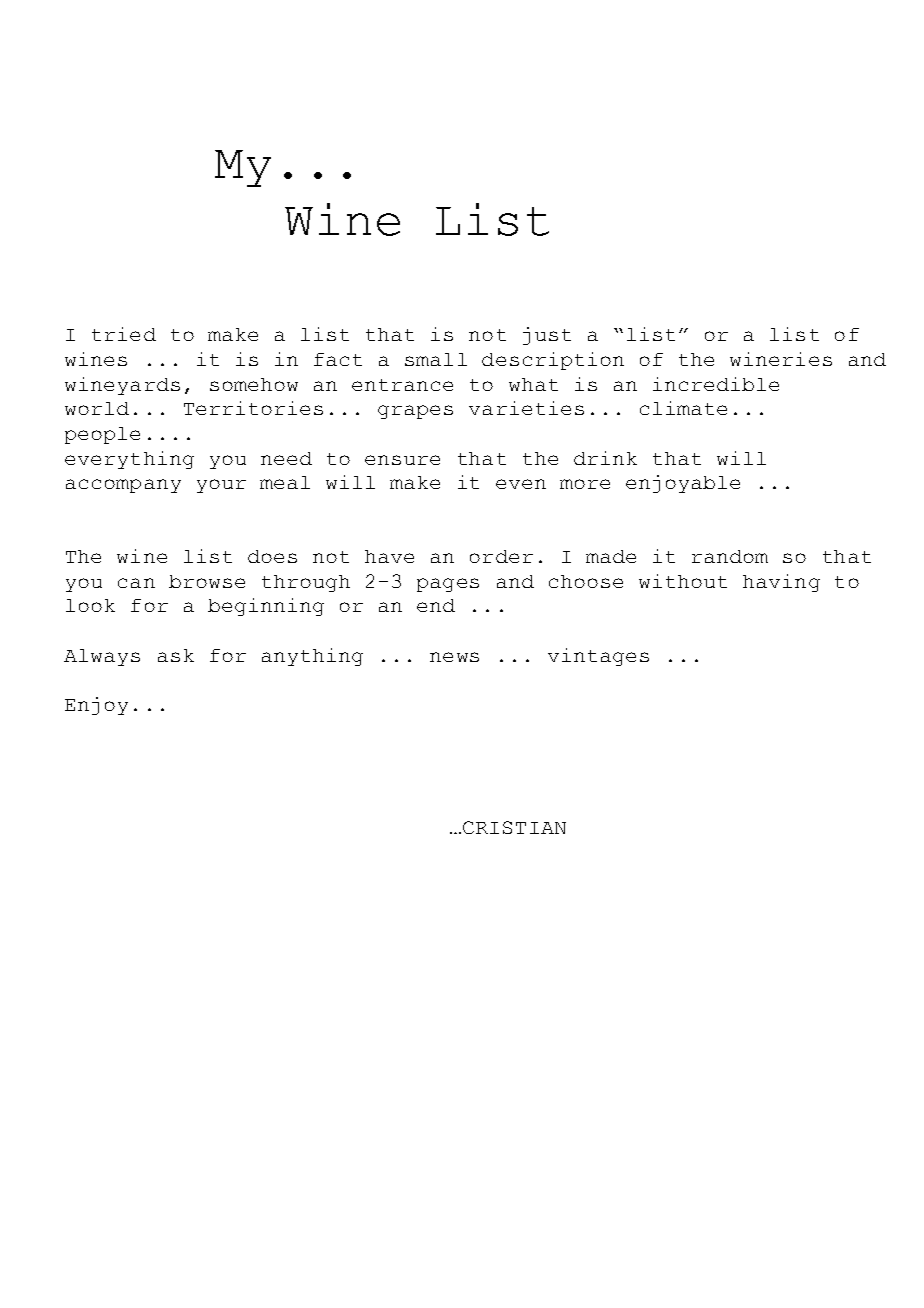  What do you see at coordinates (176, 655) in the screenshot?
I see `ask` at bounding box center [176, 655].
